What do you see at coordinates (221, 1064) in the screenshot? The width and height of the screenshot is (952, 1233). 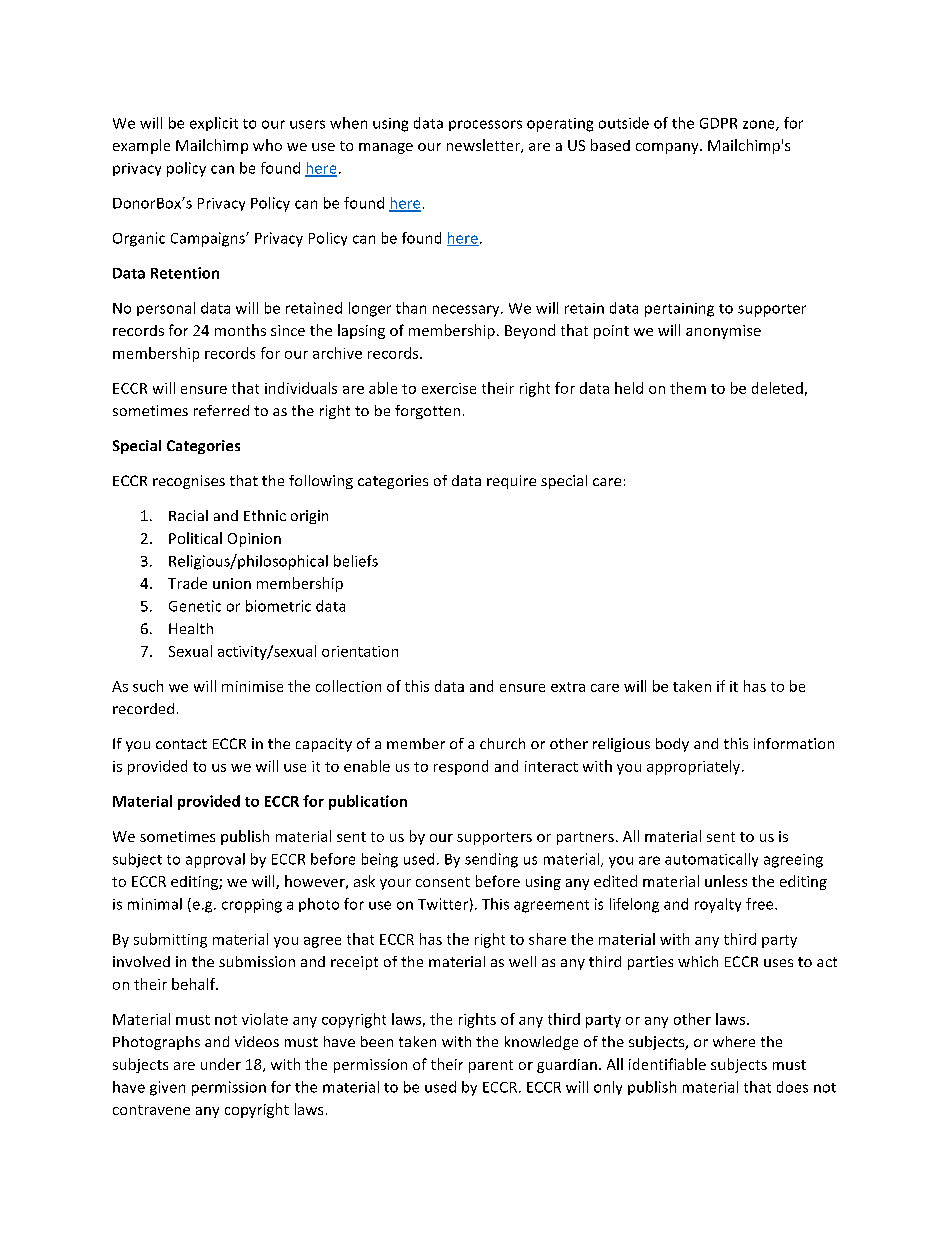 I see `under` at bounding box center [221, 1064].
